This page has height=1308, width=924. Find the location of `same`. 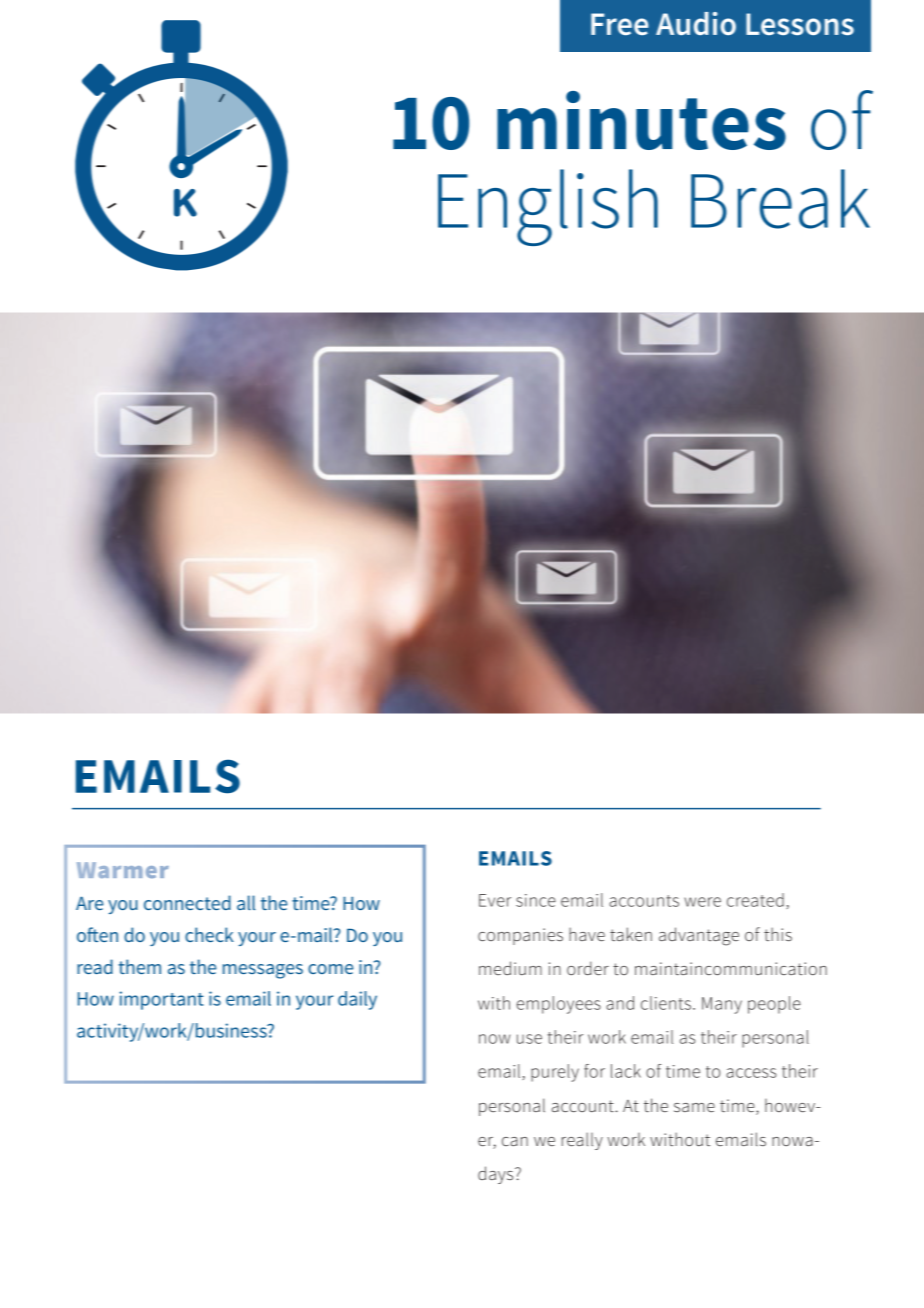

same is located at coordinates (694, 1108).
